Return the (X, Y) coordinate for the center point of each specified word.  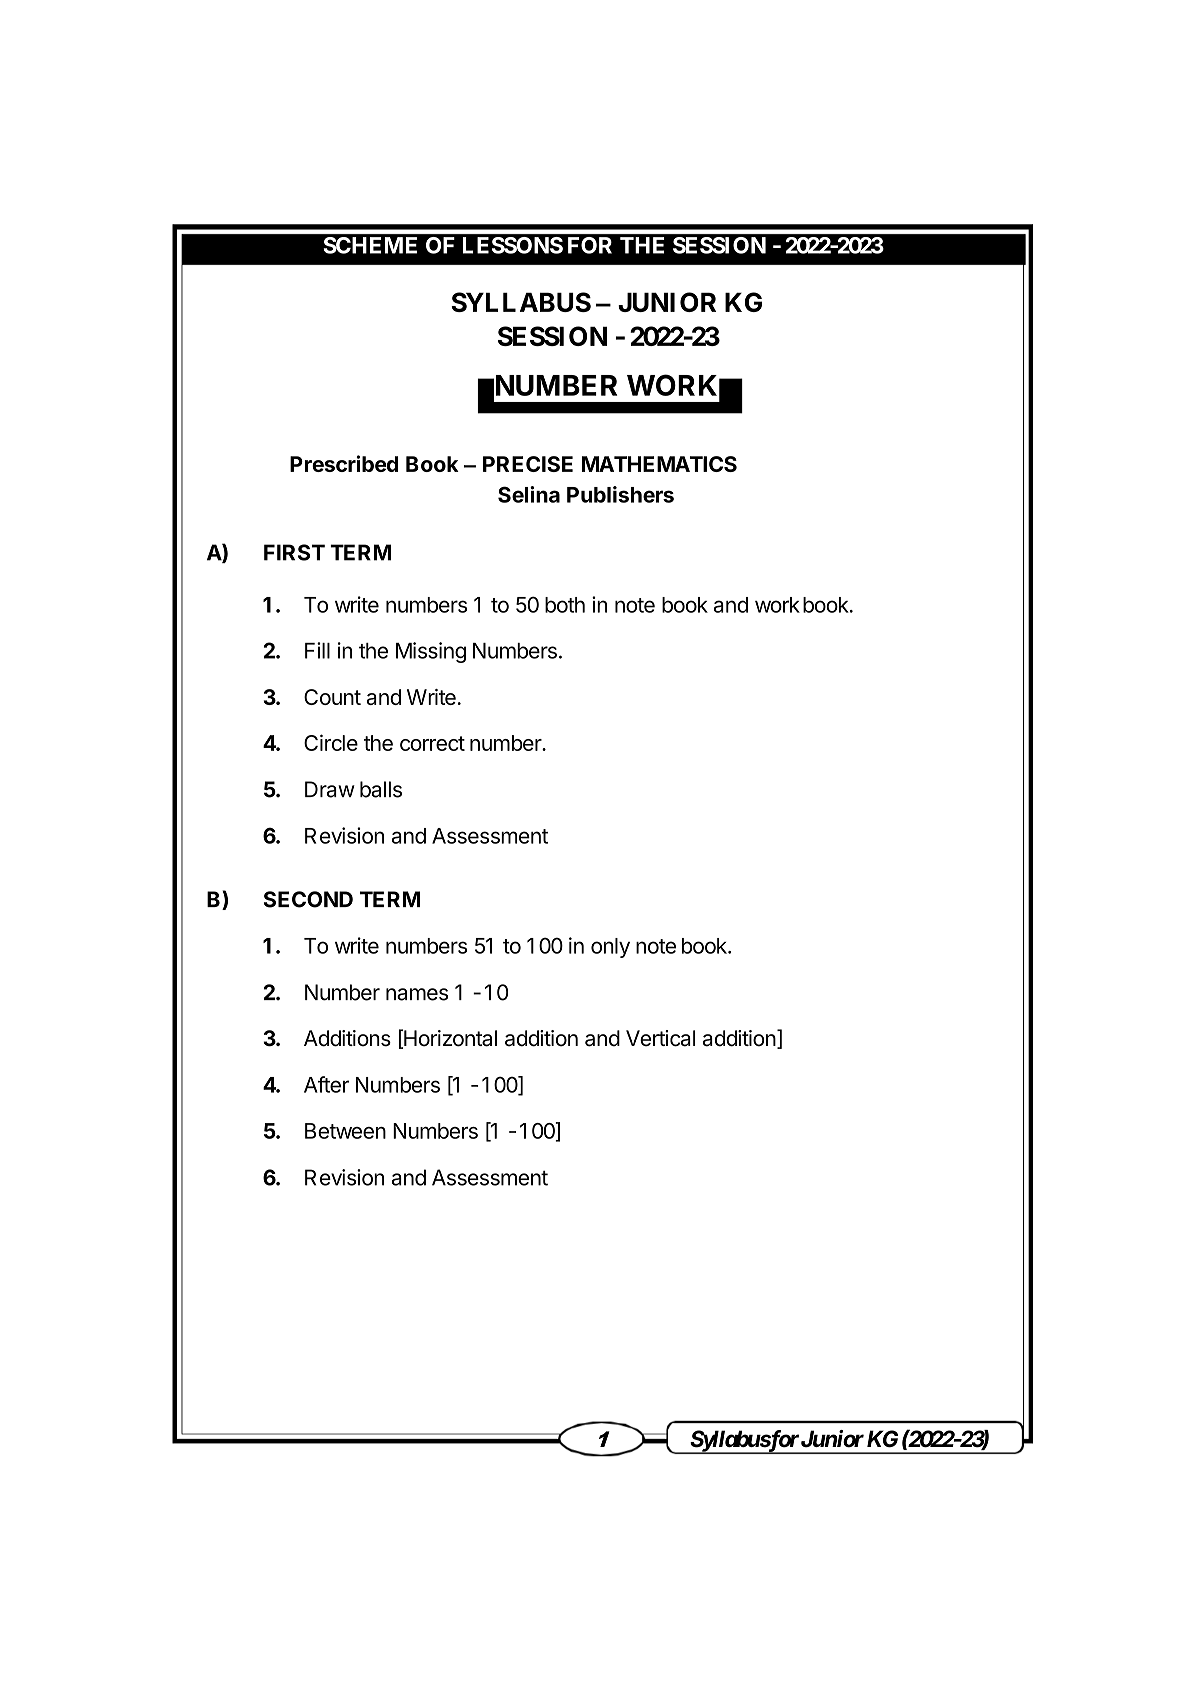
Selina (529, 494)
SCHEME (370, 245)
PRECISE (528, 464)
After (326, 1084)
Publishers (620, 494)
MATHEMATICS (659, 464)
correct (432, 743)
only (610, 948)
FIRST (294, 552)
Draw (330, 789)
